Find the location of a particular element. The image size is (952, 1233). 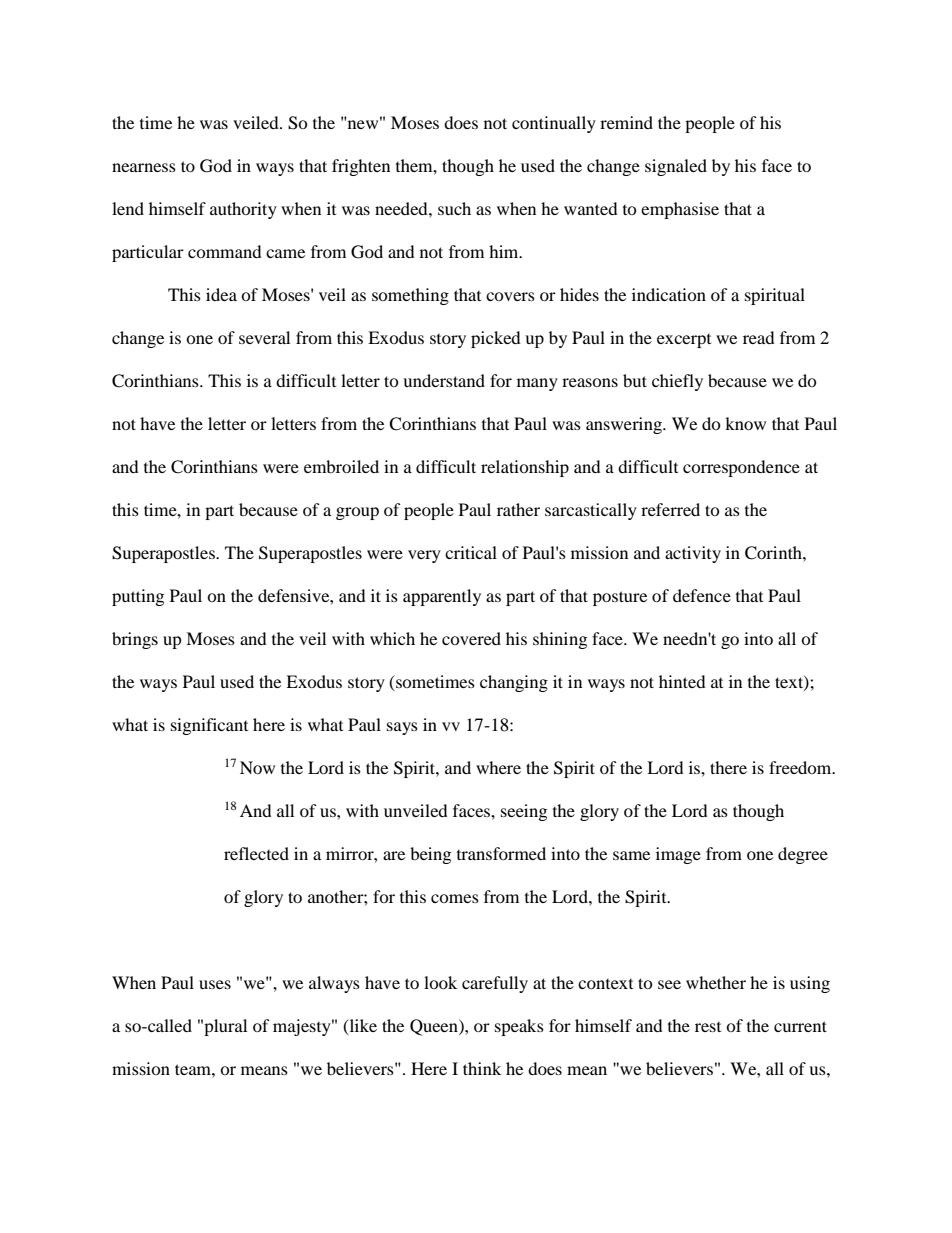

defence is located at coordinates (702, 595).
